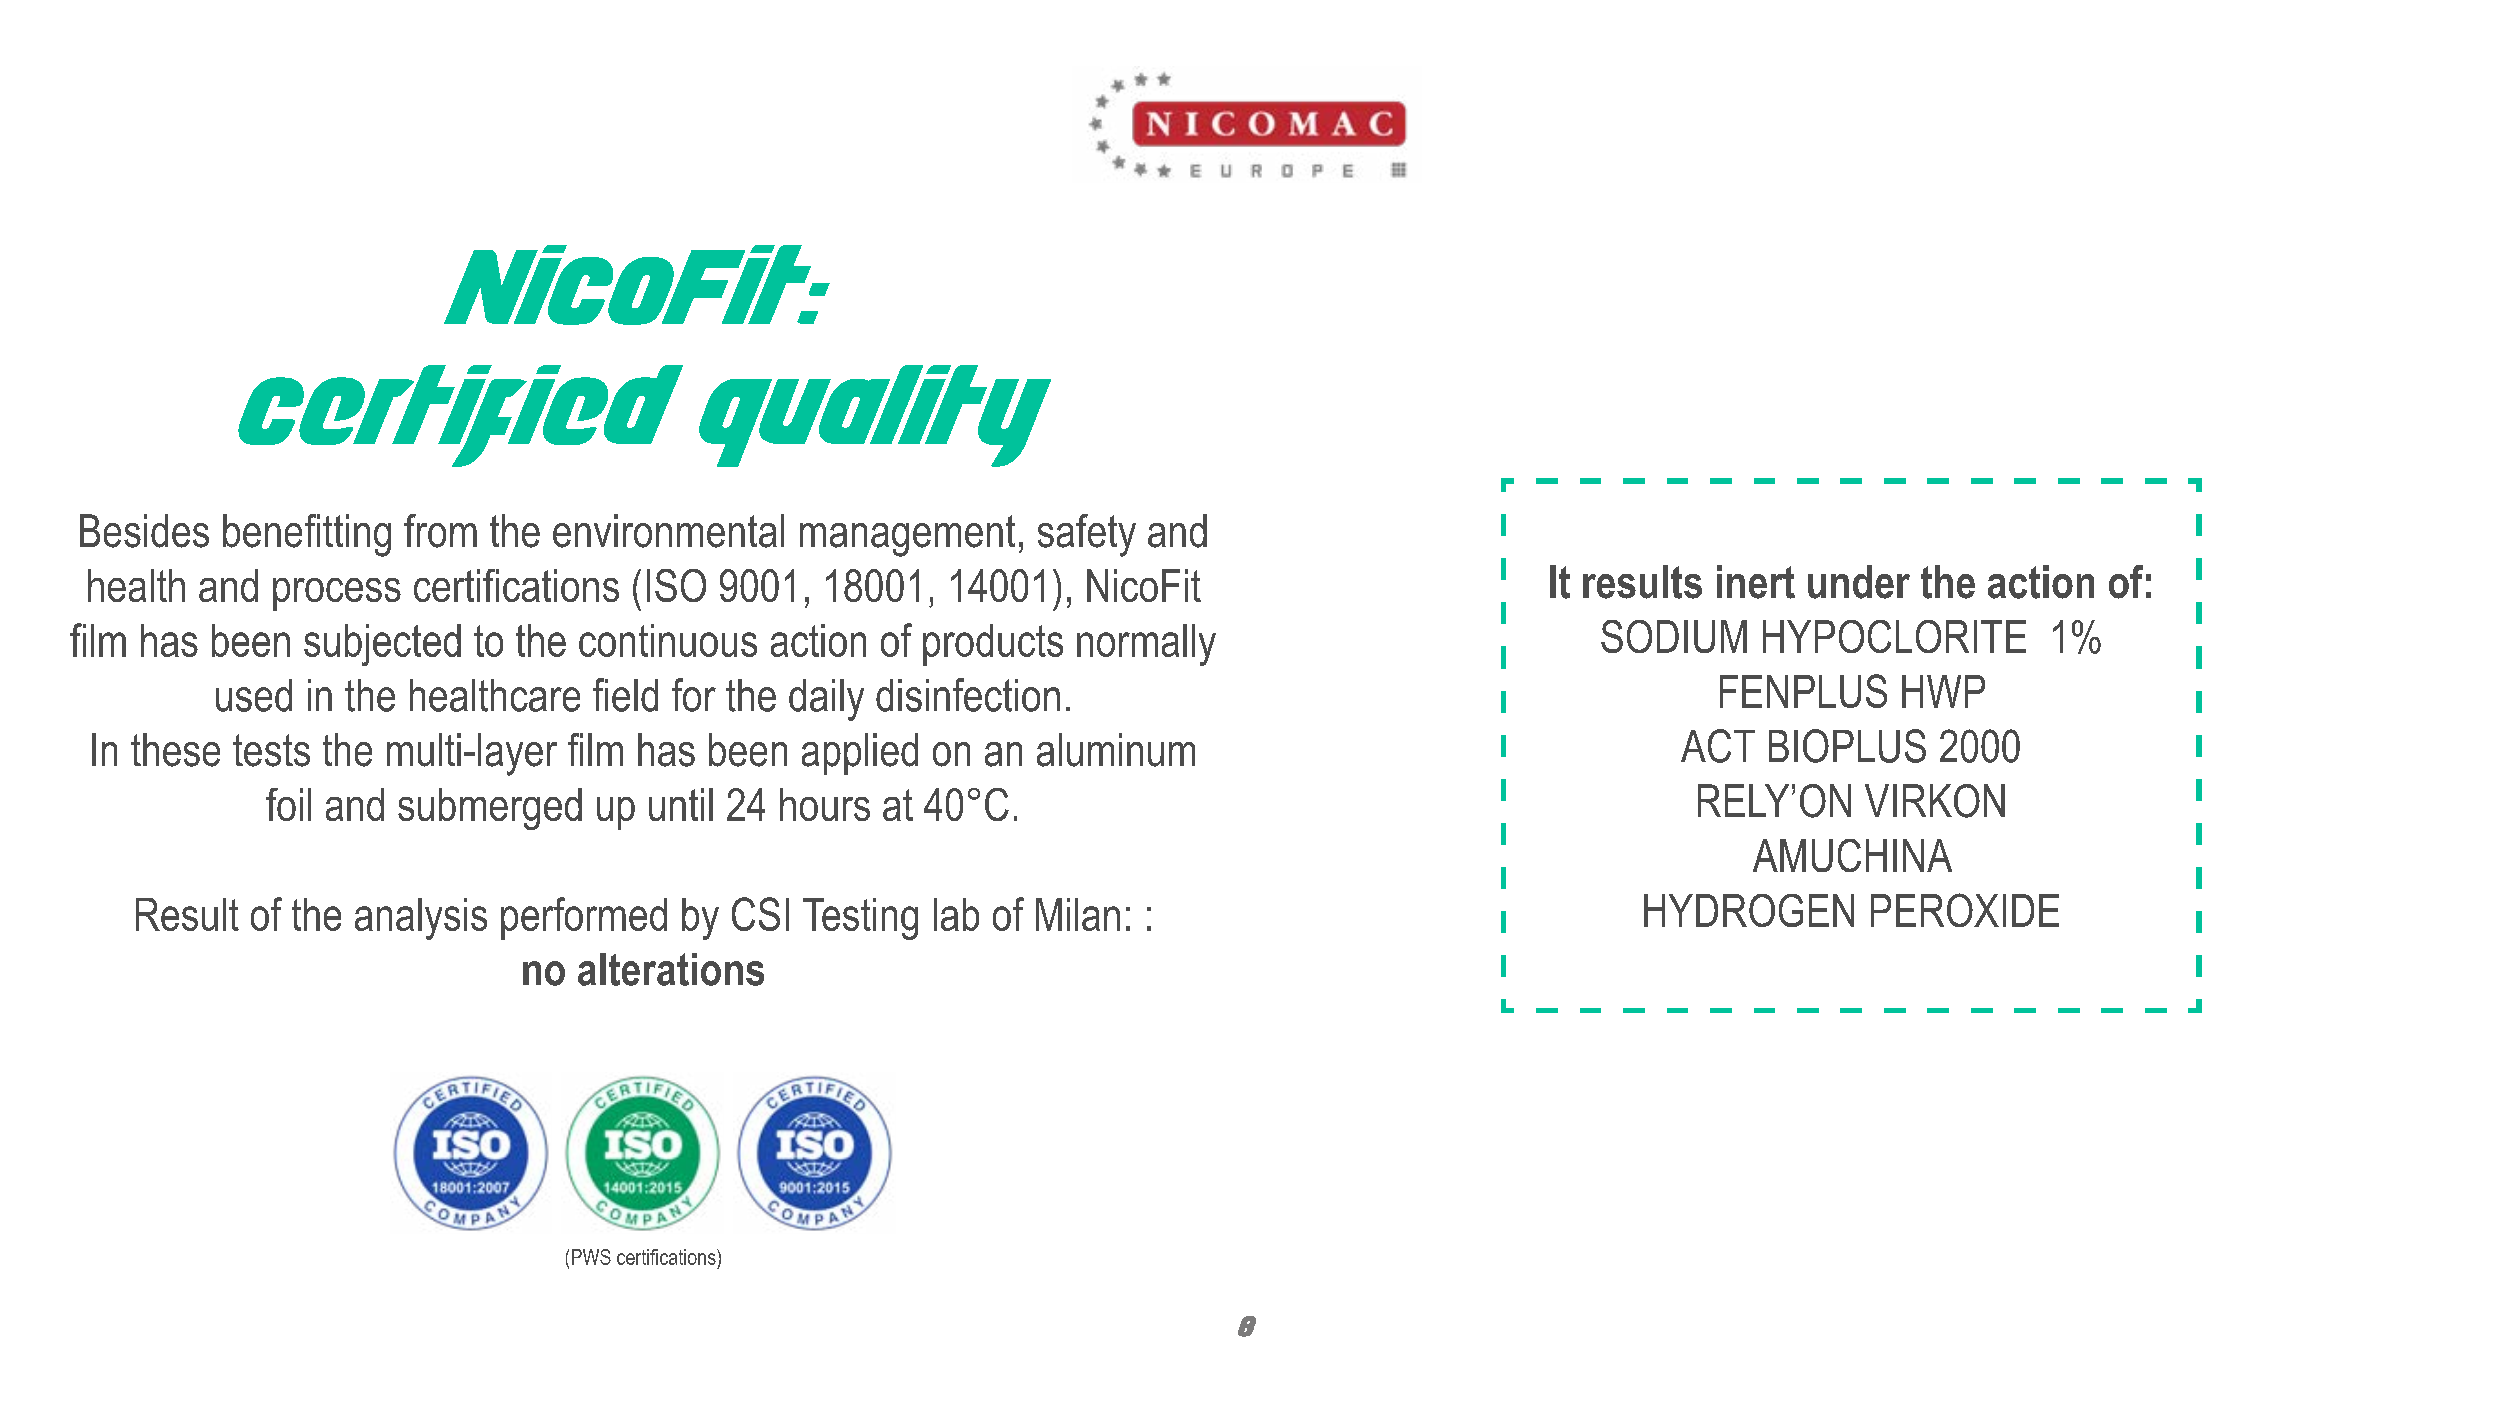 The height and width of the document is (1402, 2494). Describe the element at coordinates (671, 969) in the document. I see `alterations` at that location.
